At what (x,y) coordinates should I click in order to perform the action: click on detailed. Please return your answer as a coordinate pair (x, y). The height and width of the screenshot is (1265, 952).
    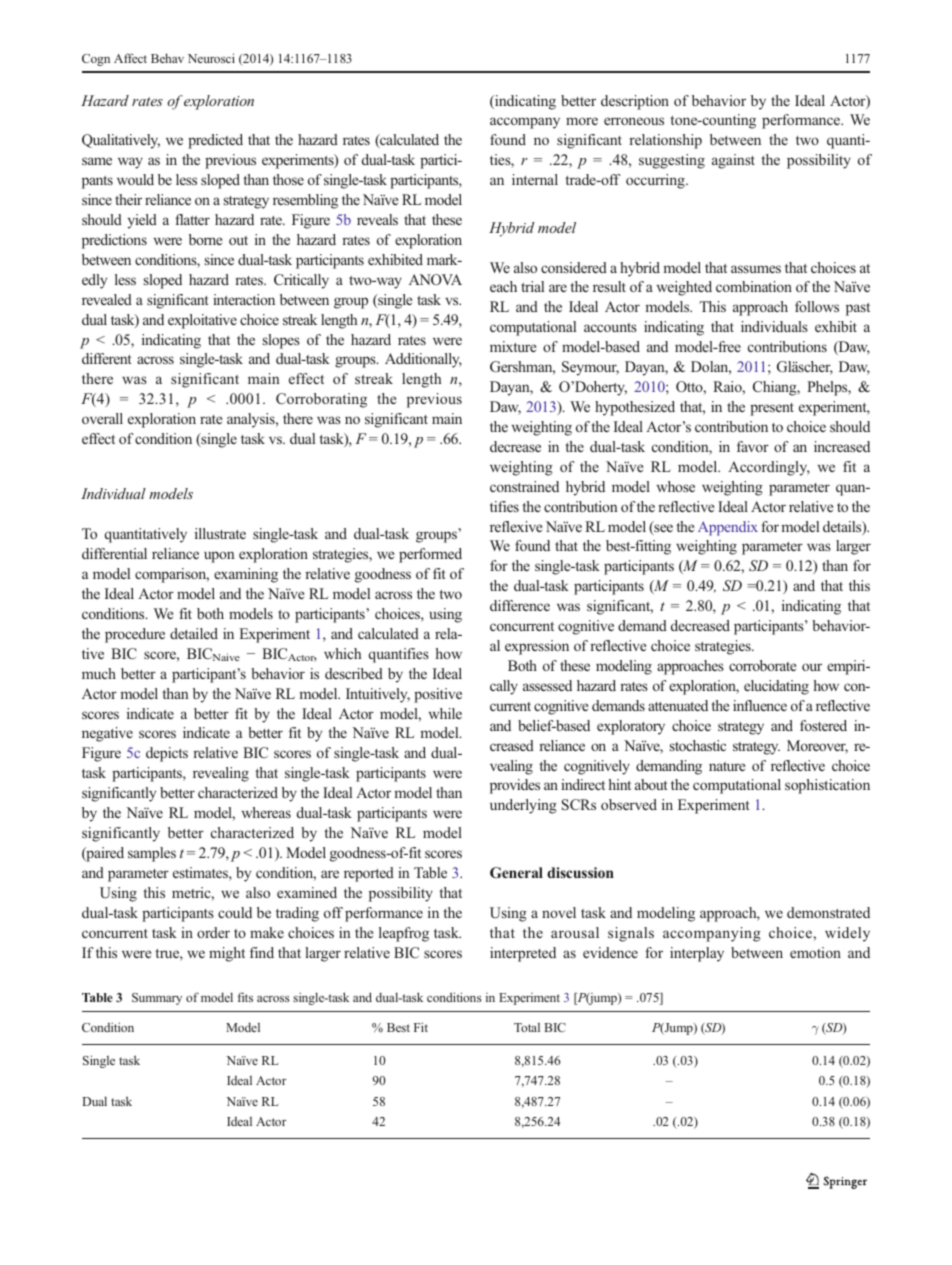
    Looking at the image, I should click on (194, 633).
